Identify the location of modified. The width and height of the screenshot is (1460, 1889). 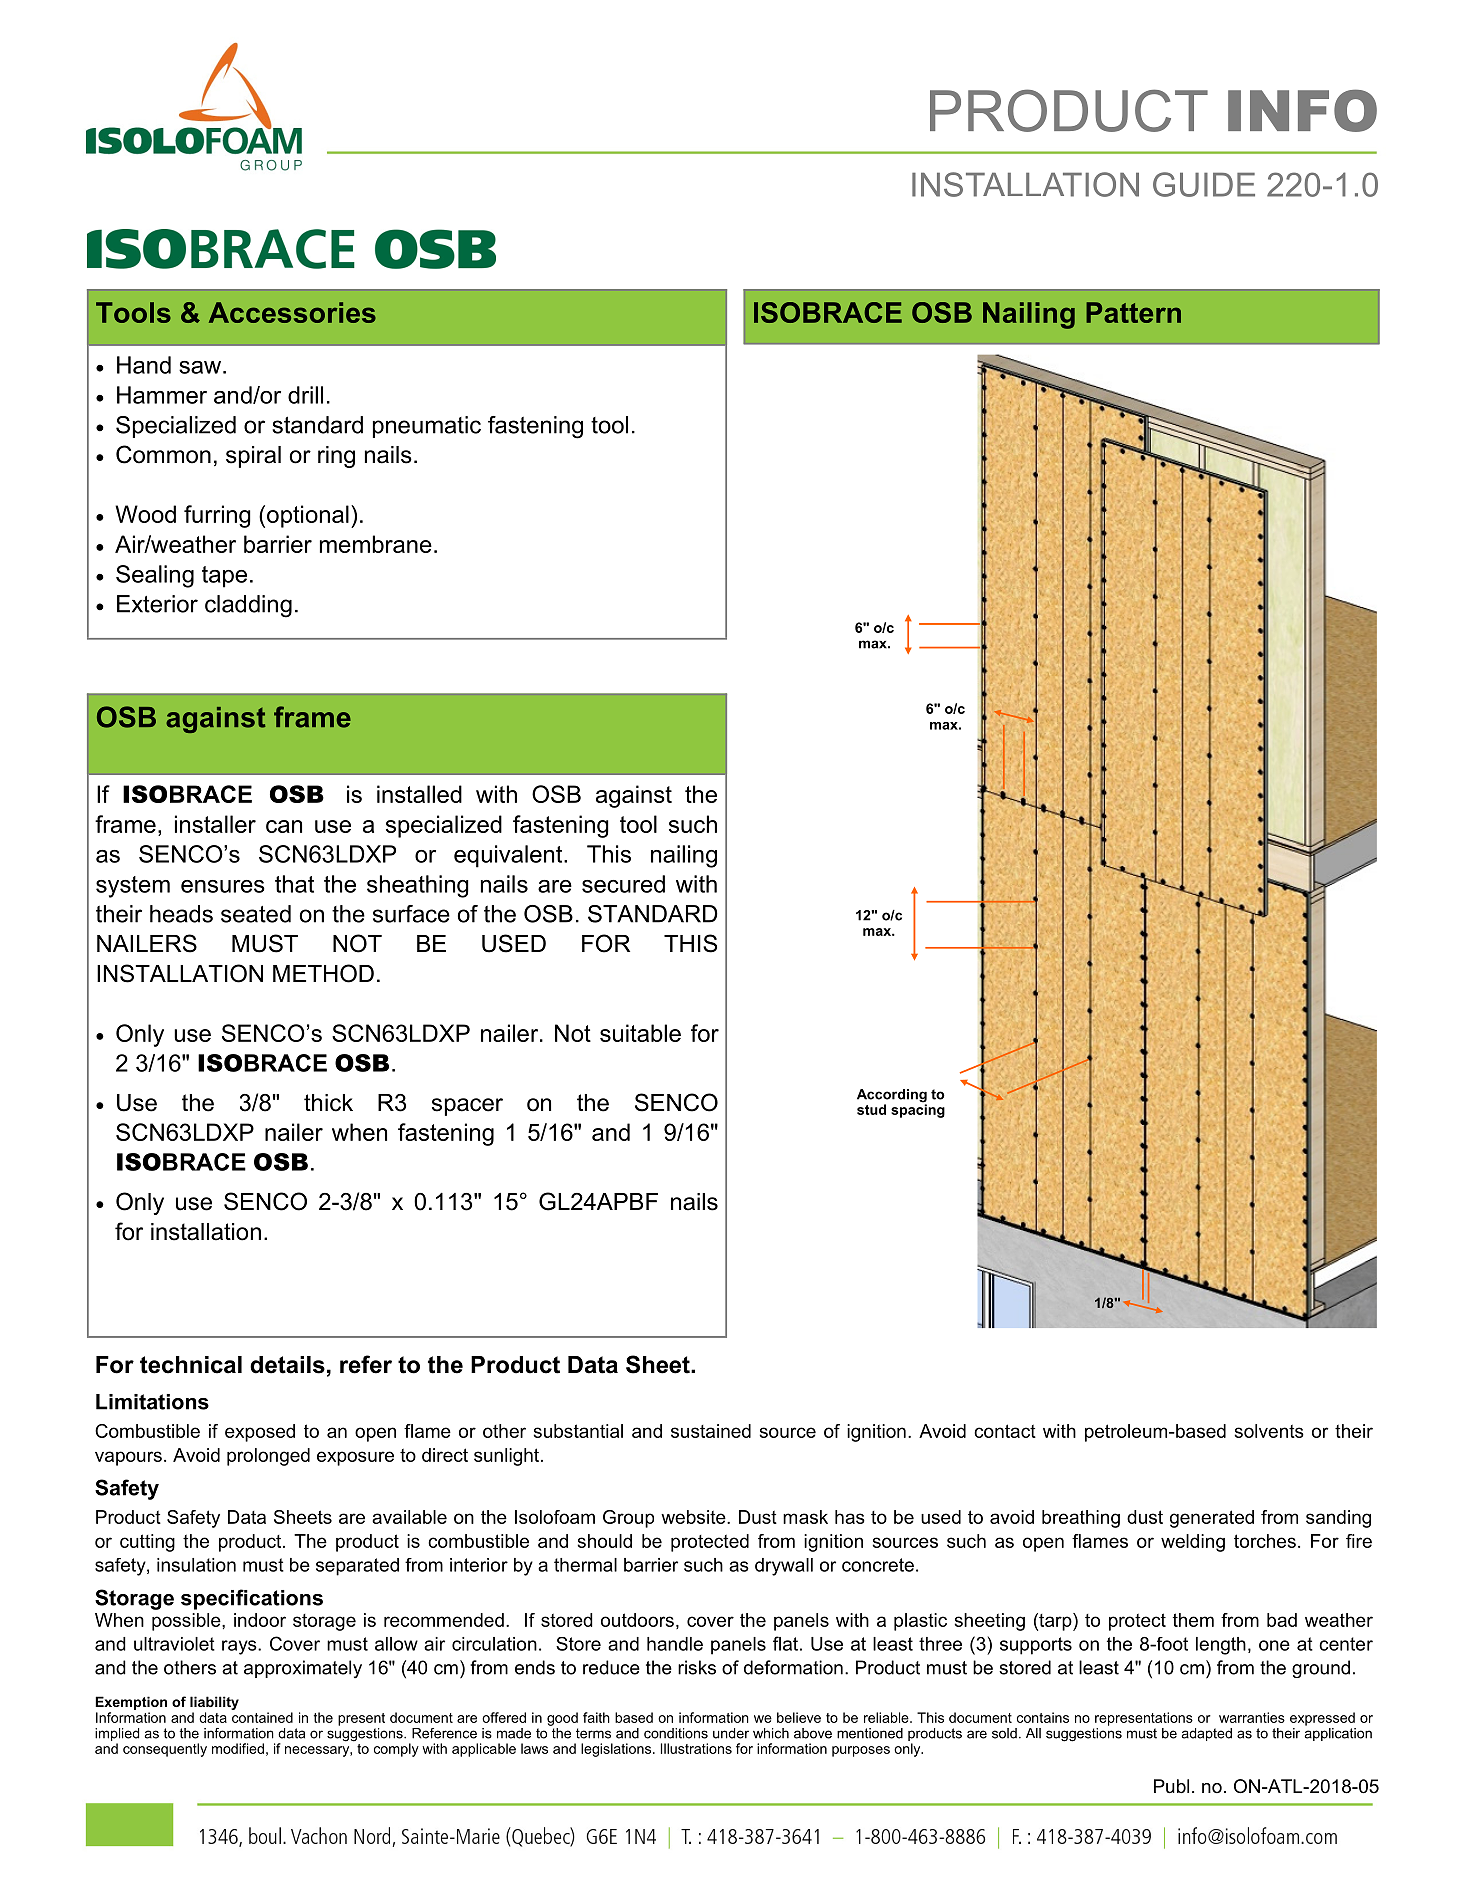
(238, 1748).
